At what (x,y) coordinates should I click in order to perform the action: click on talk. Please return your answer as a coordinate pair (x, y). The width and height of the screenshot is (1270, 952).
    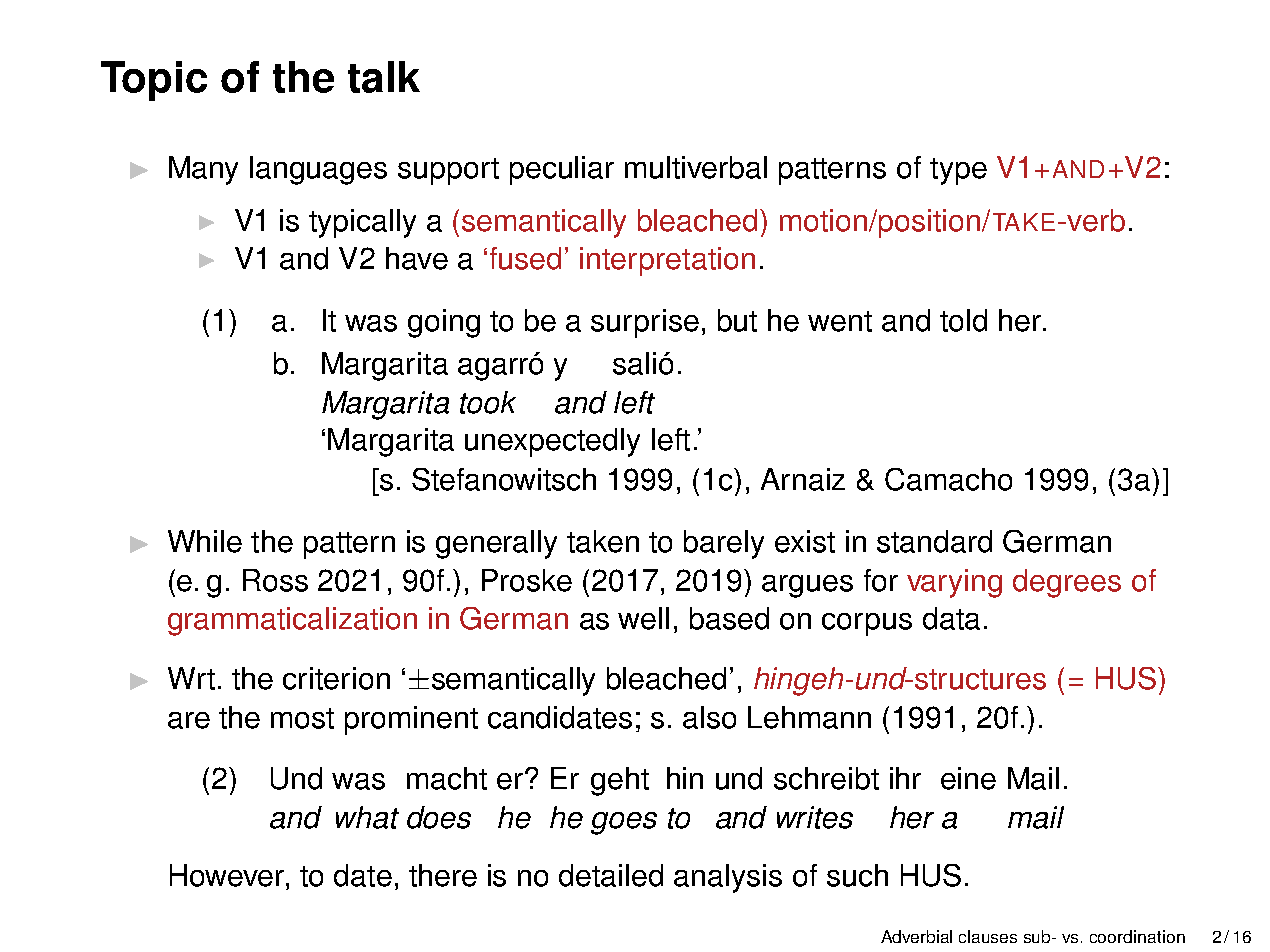
    Looking at the image, I should click on (384, 77).
